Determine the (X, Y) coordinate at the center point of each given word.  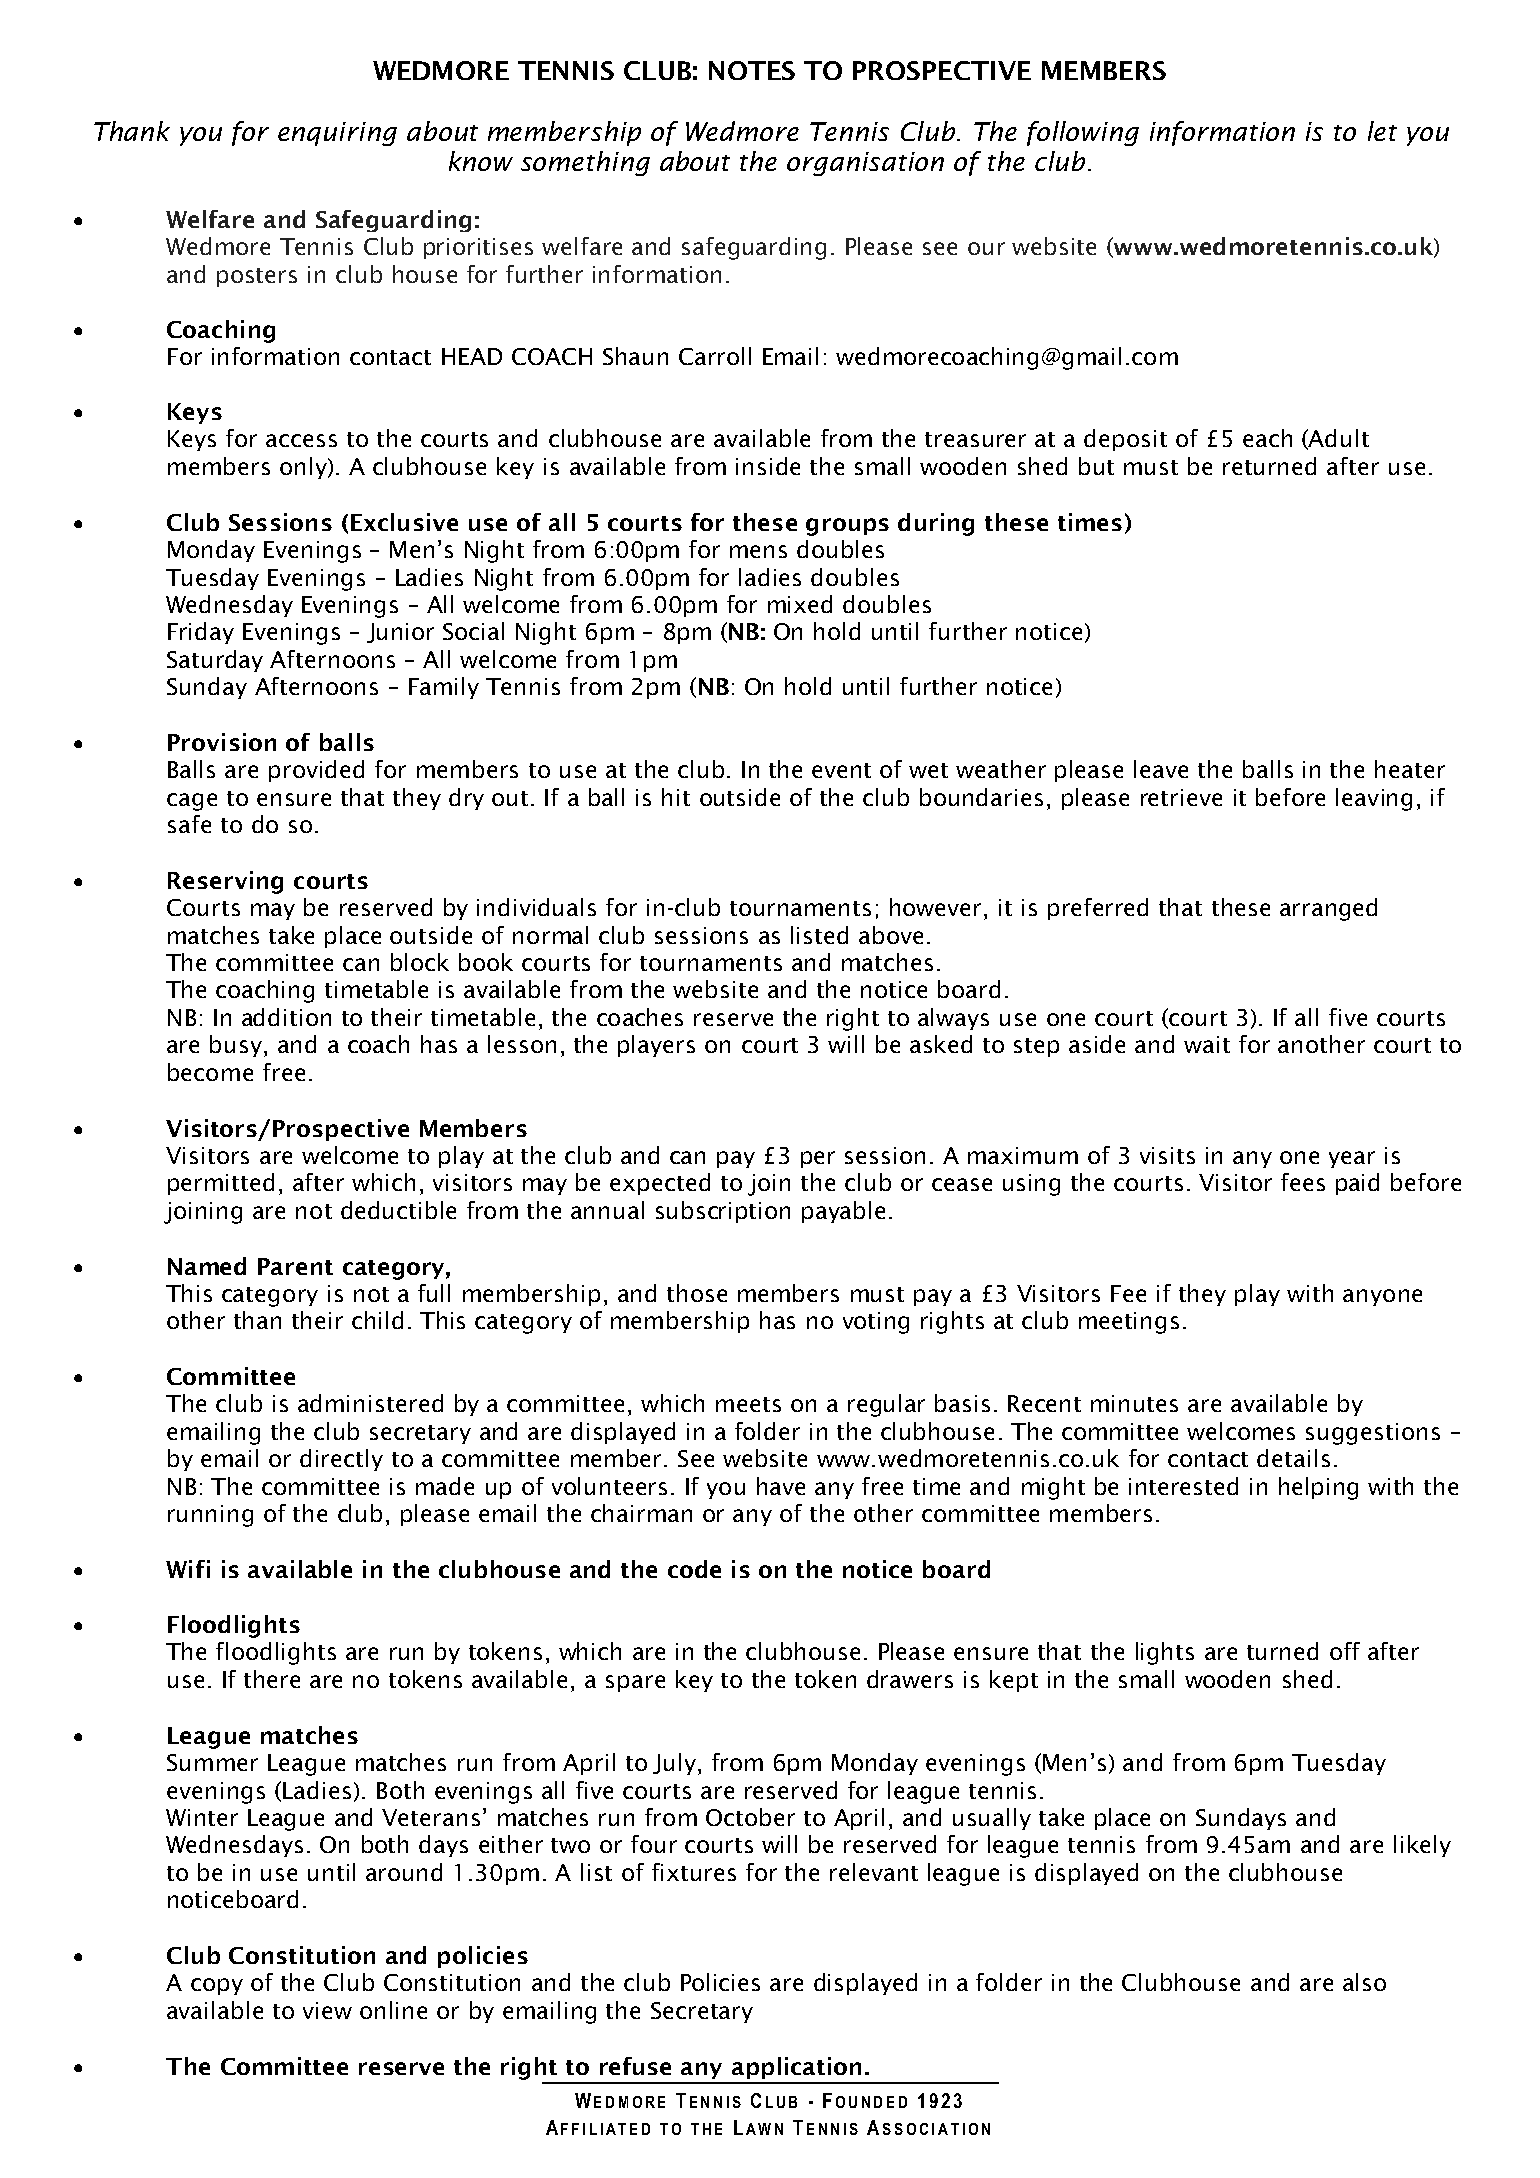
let (1382, 131)
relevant (874, 1872)
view (327, 2010)
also (1364, 1982)
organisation (865, 164)
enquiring (337, 134)
